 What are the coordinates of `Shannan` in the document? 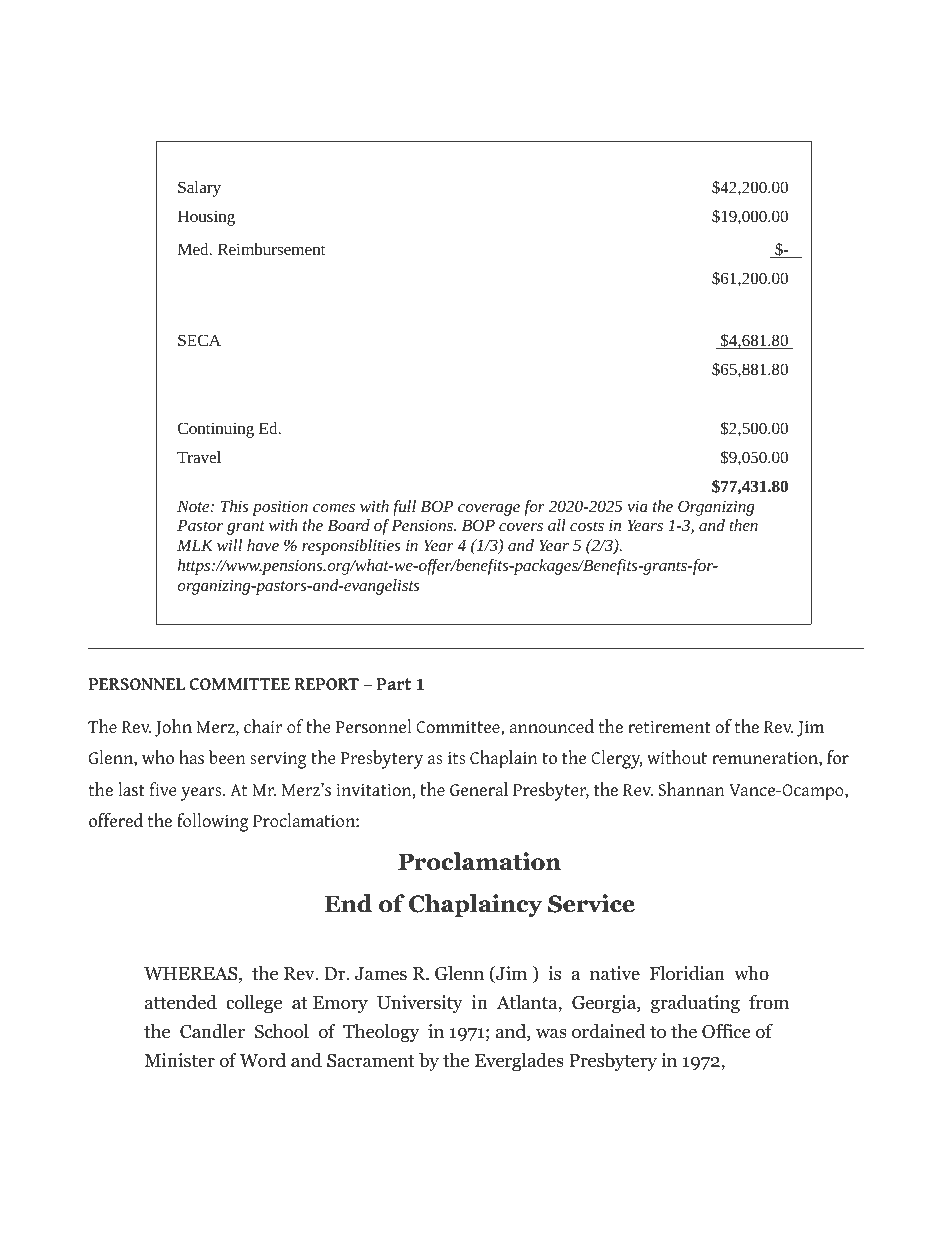 It's located at (692, 789).
